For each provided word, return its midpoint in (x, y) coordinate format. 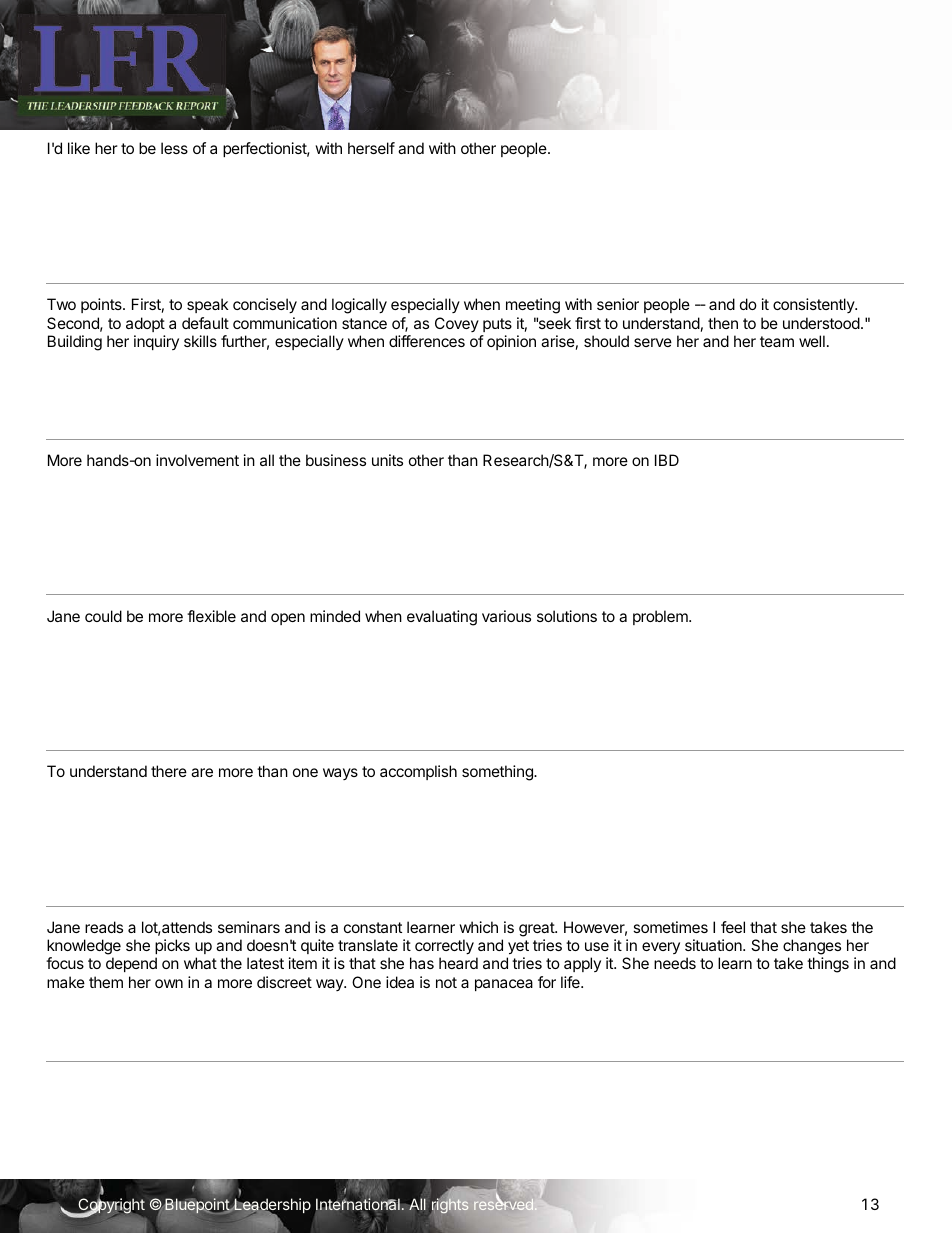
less (174, 148)
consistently (814, 305)
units (387, 460)
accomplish (418, 772)
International (358, 1204)
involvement (197, 460)
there (169, 771)
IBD (667, 460)
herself (371, 148)
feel (733, 927)
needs (675, 963)
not (446, 982)
